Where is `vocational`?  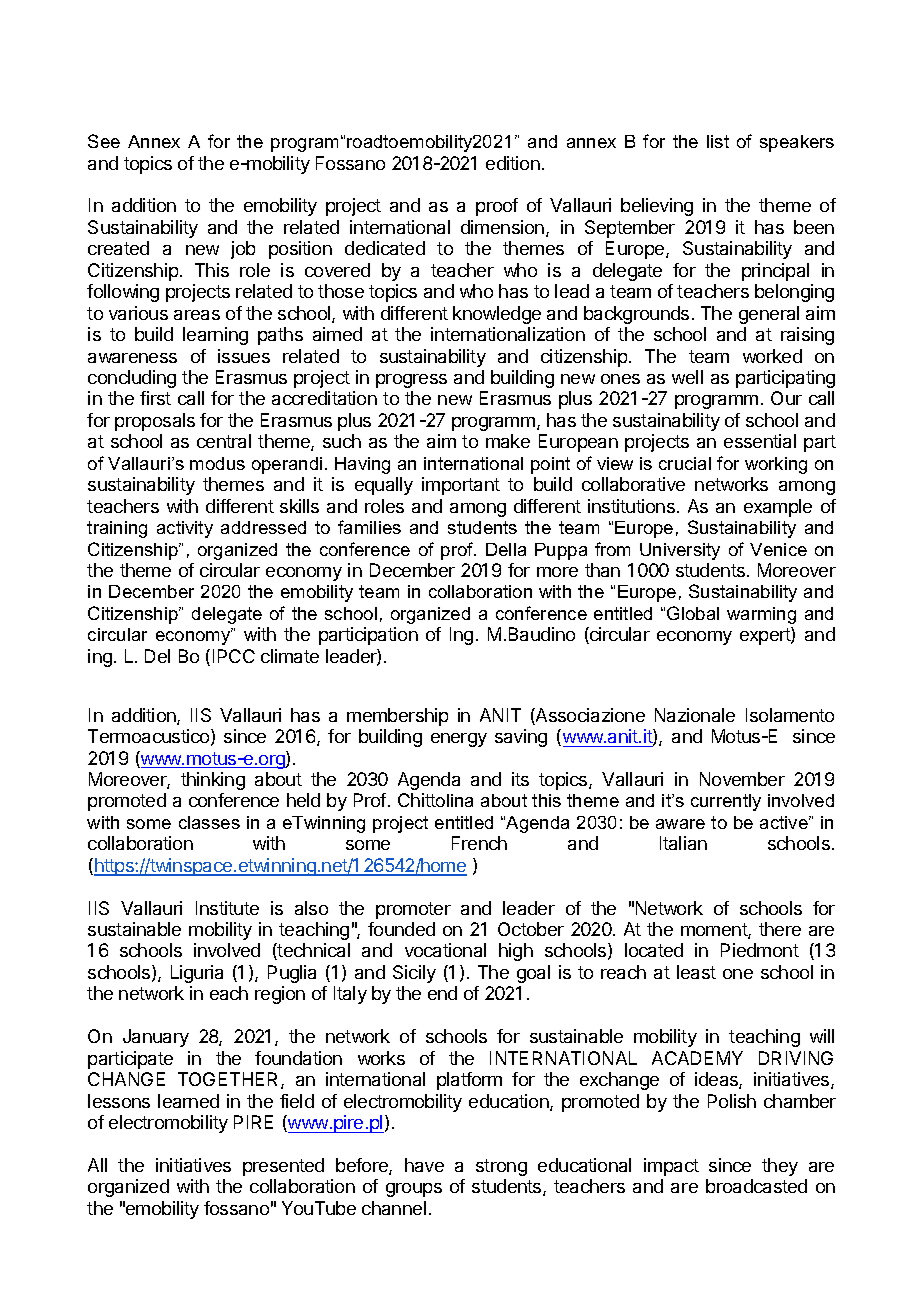 vocational is located at coordinates (445, 950).
